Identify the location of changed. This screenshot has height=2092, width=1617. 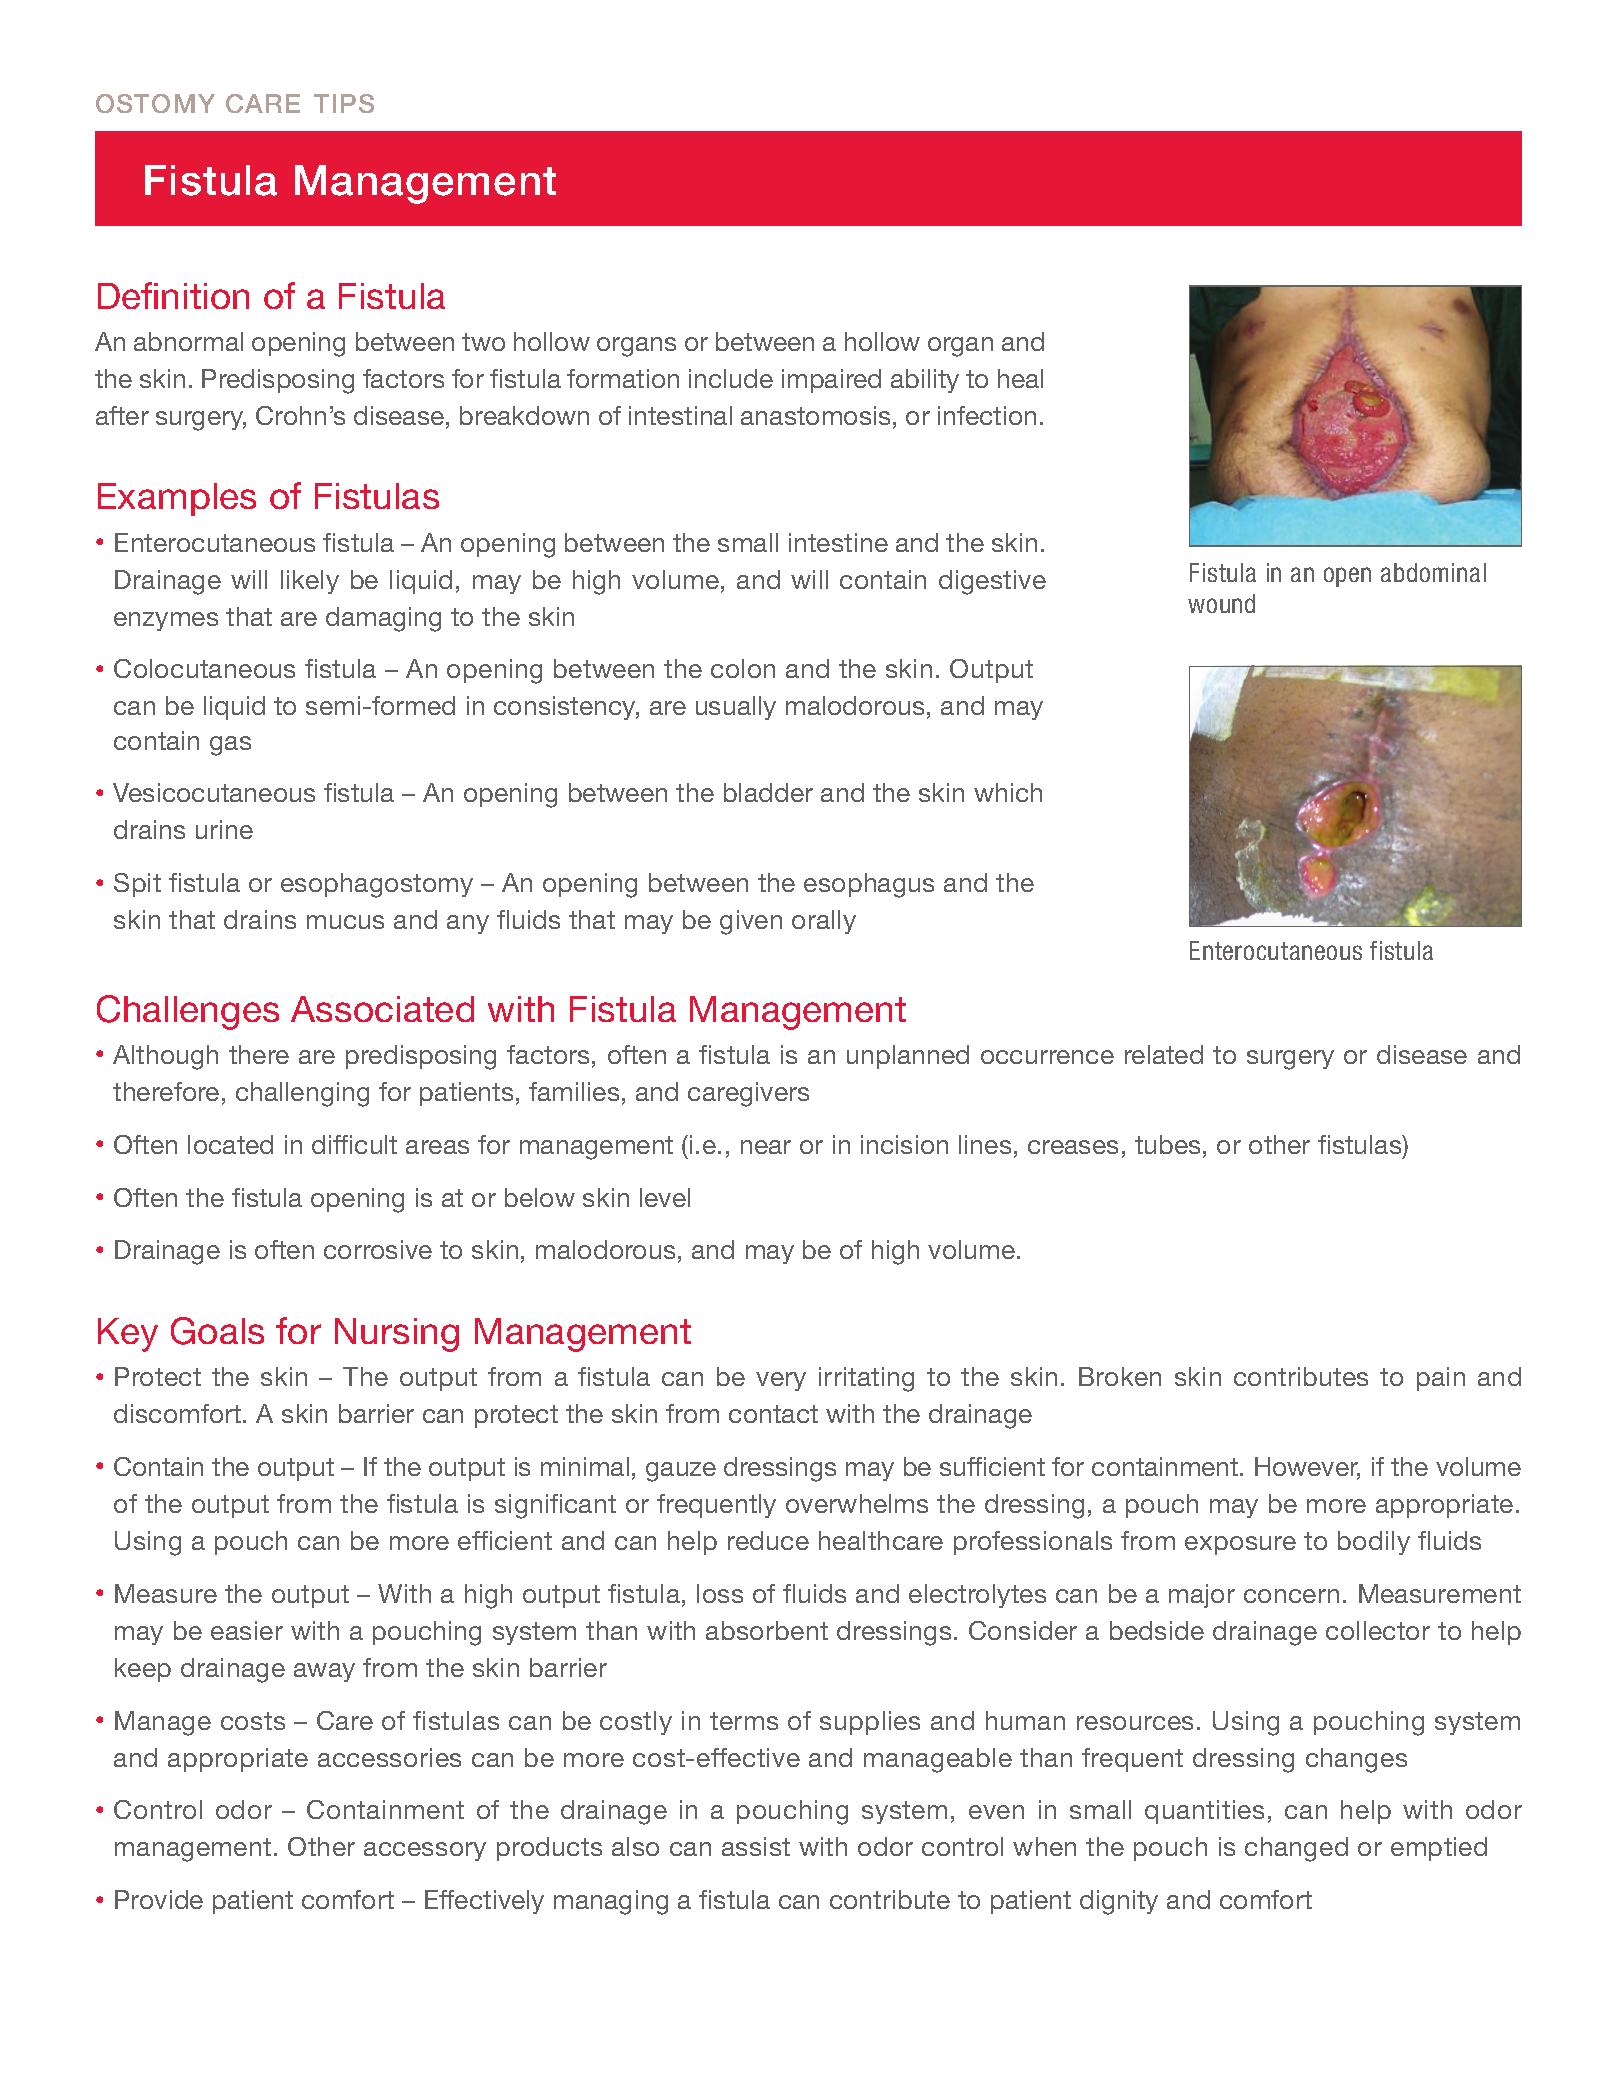
(1296, 1849).
